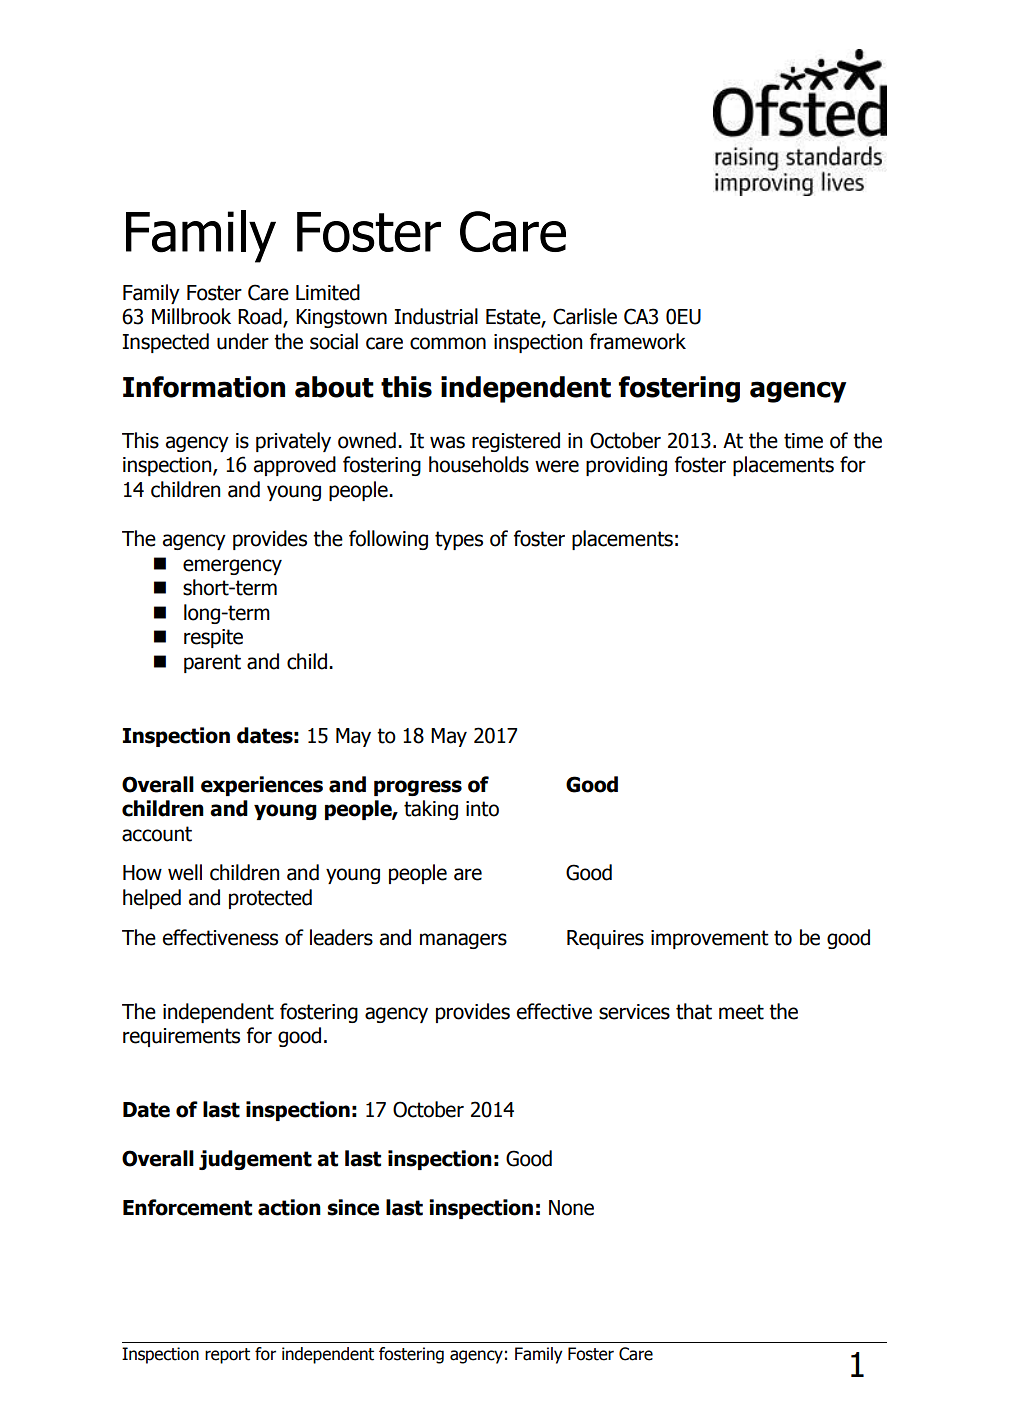  Describe the element at coordinates (243, 341) in the screenshot. I see `under` at that location.
